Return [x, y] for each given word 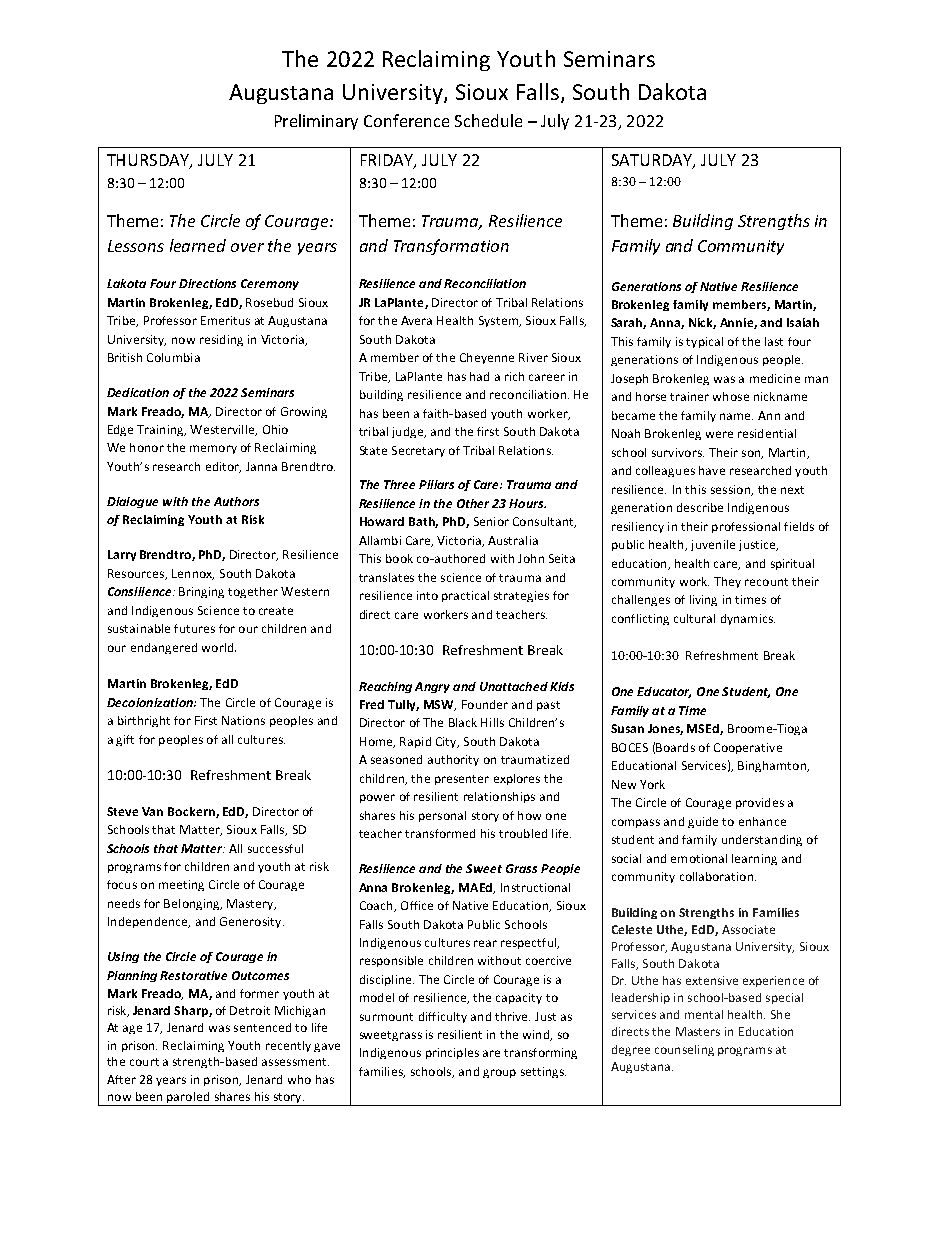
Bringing [201, 592]
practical [465, 596]
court [144, 1062]
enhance [762, 821]
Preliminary [316, 122]
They [727, 582]
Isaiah [803, 322]
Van [152, 811]
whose [731, 396]
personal [442, 816]
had [479, 376]
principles [452, 1053]
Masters [698, 1031]
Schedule [488, 120]
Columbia [173, 357]
